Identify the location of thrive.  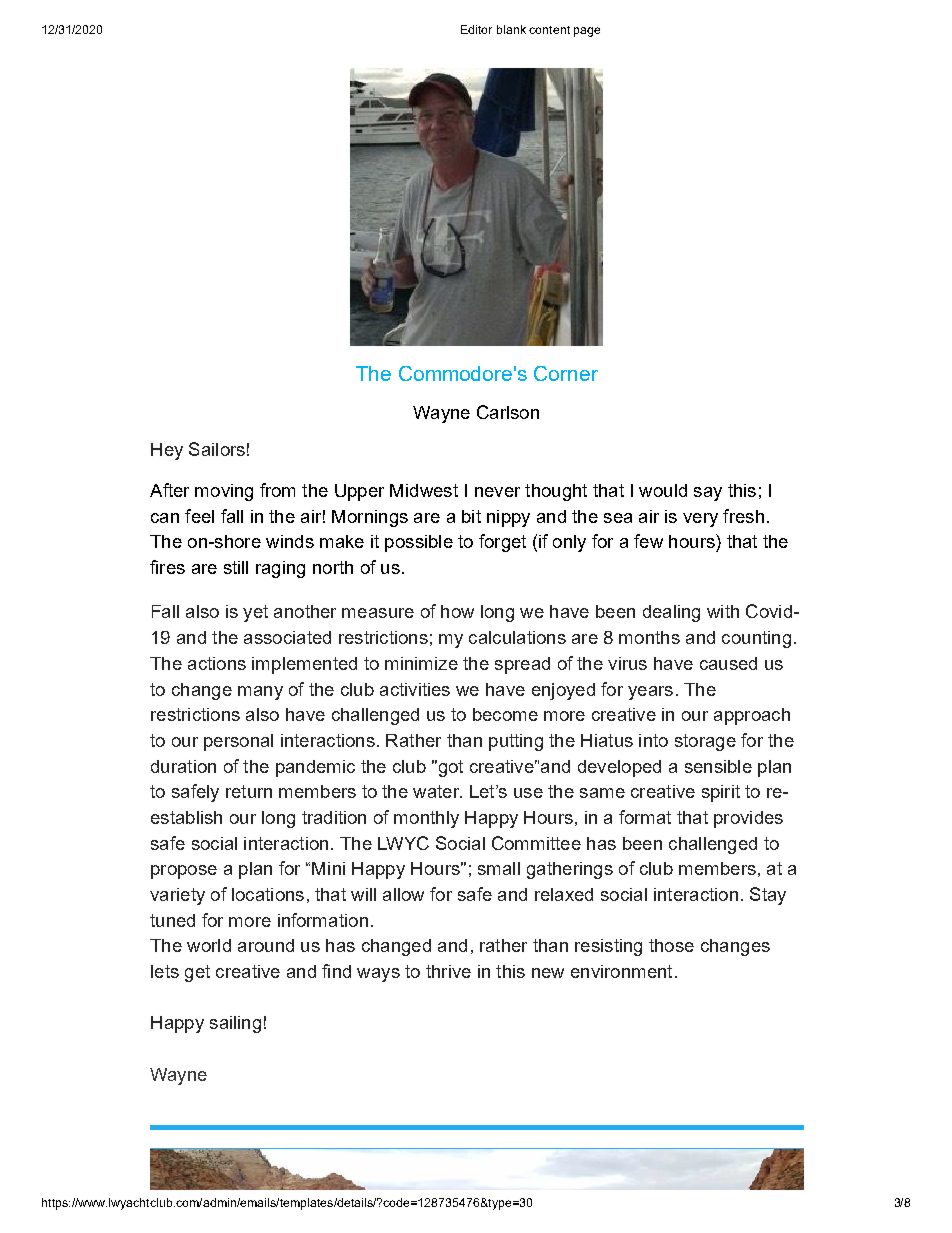
(448, 971).
